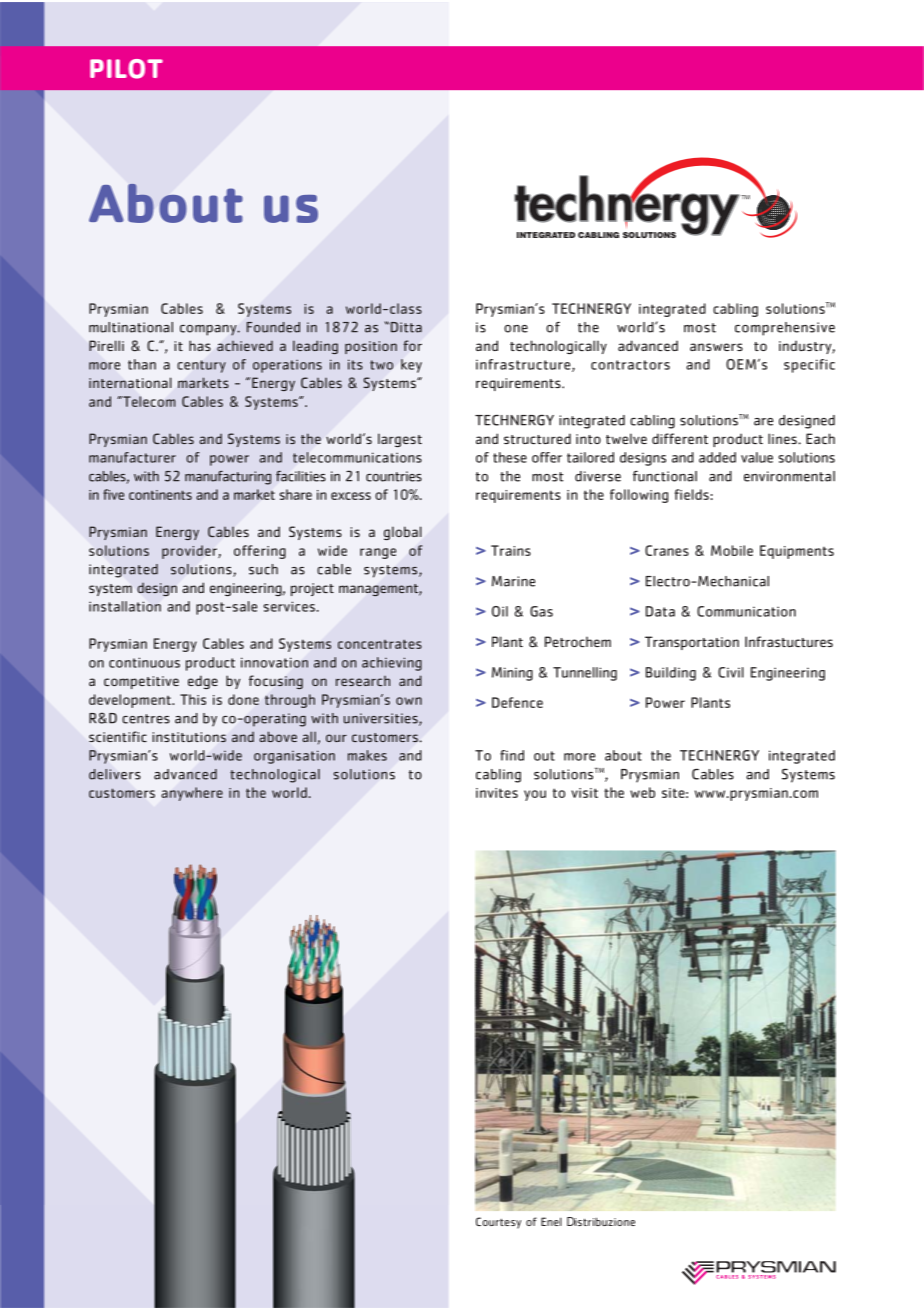  What do you see at coordinates (716, 347) in the screenshot?
I see `answers` at bounding box center [716, 347].
